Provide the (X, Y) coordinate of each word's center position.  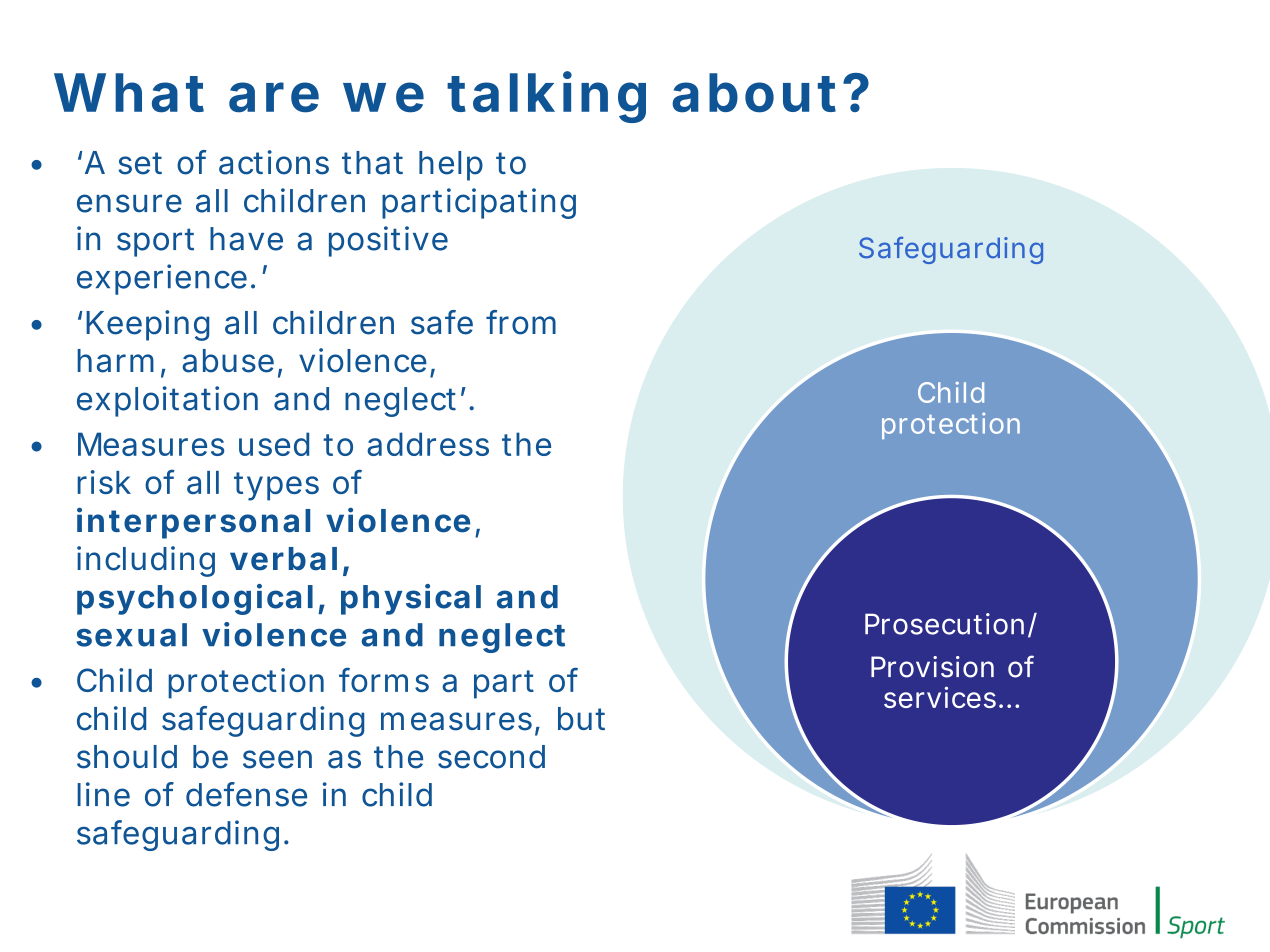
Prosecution (944, 624)
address (428, 444)
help (451, 166)
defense (246, 794)
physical (411, 599)
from (521, 322)
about (754, 93)
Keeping (147, 325)
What (129, 93)
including (146, 561)
